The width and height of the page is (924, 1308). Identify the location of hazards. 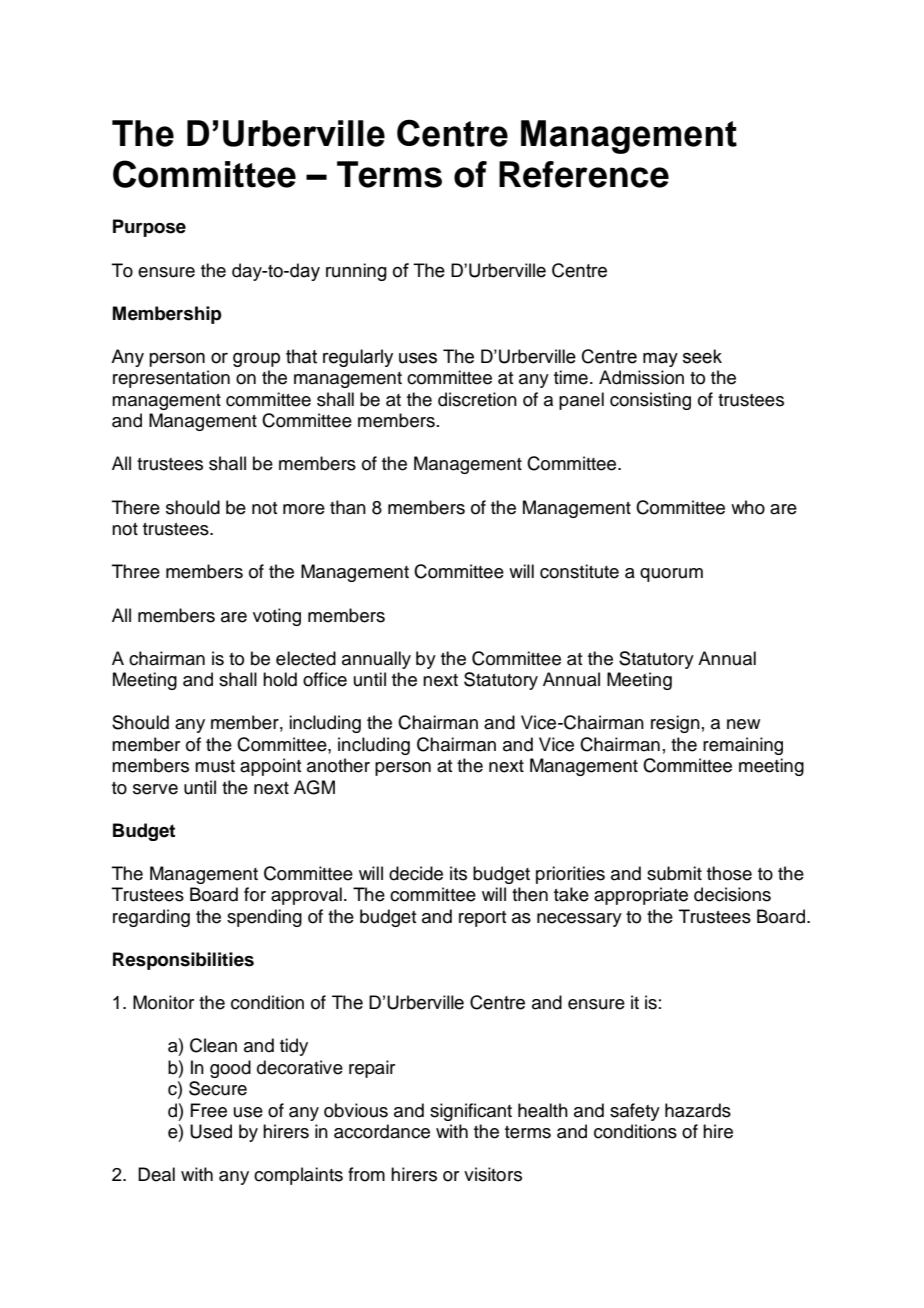
(698, 1110).
